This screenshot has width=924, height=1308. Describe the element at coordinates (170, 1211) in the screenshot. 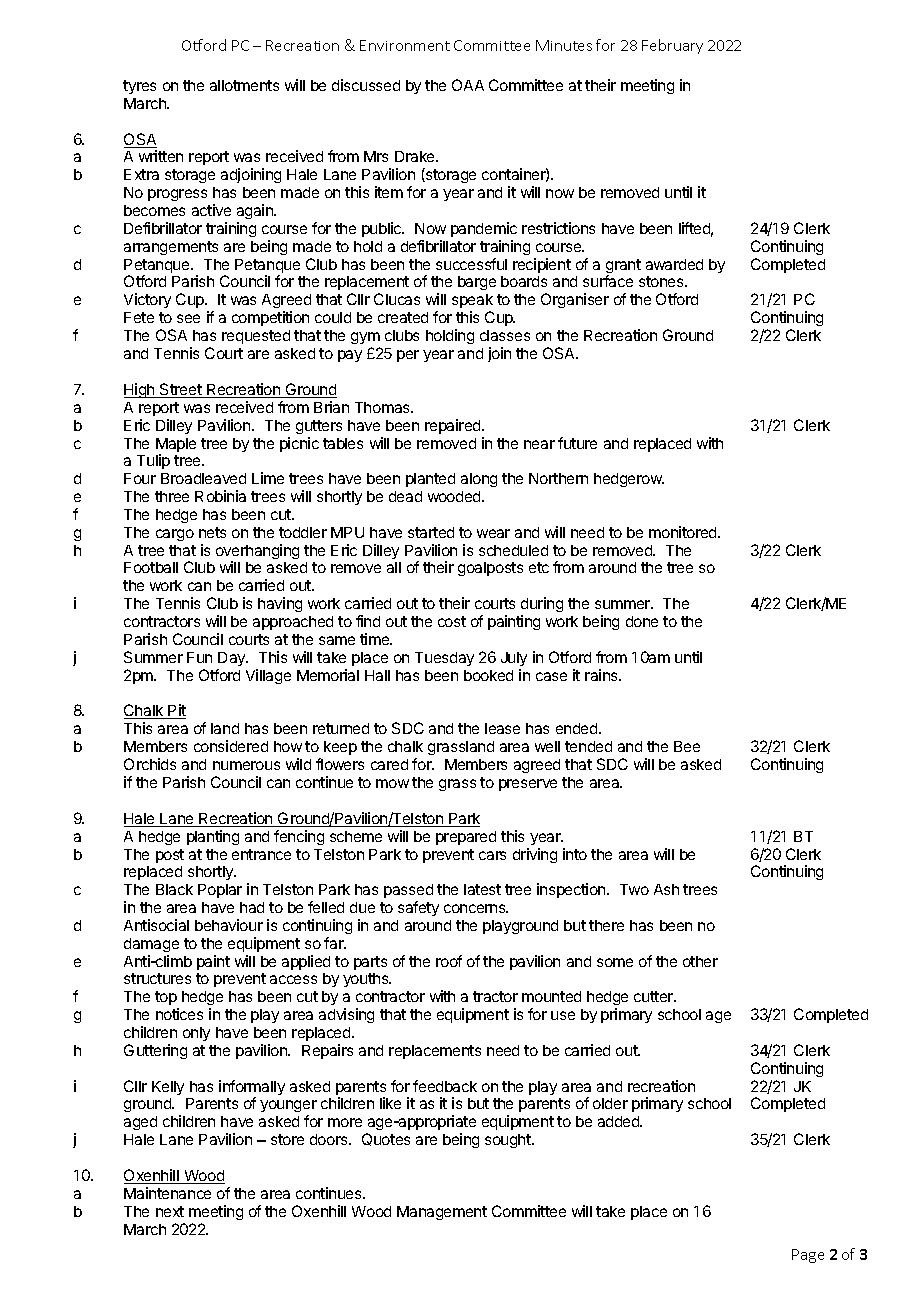

I see `next` at that location.
